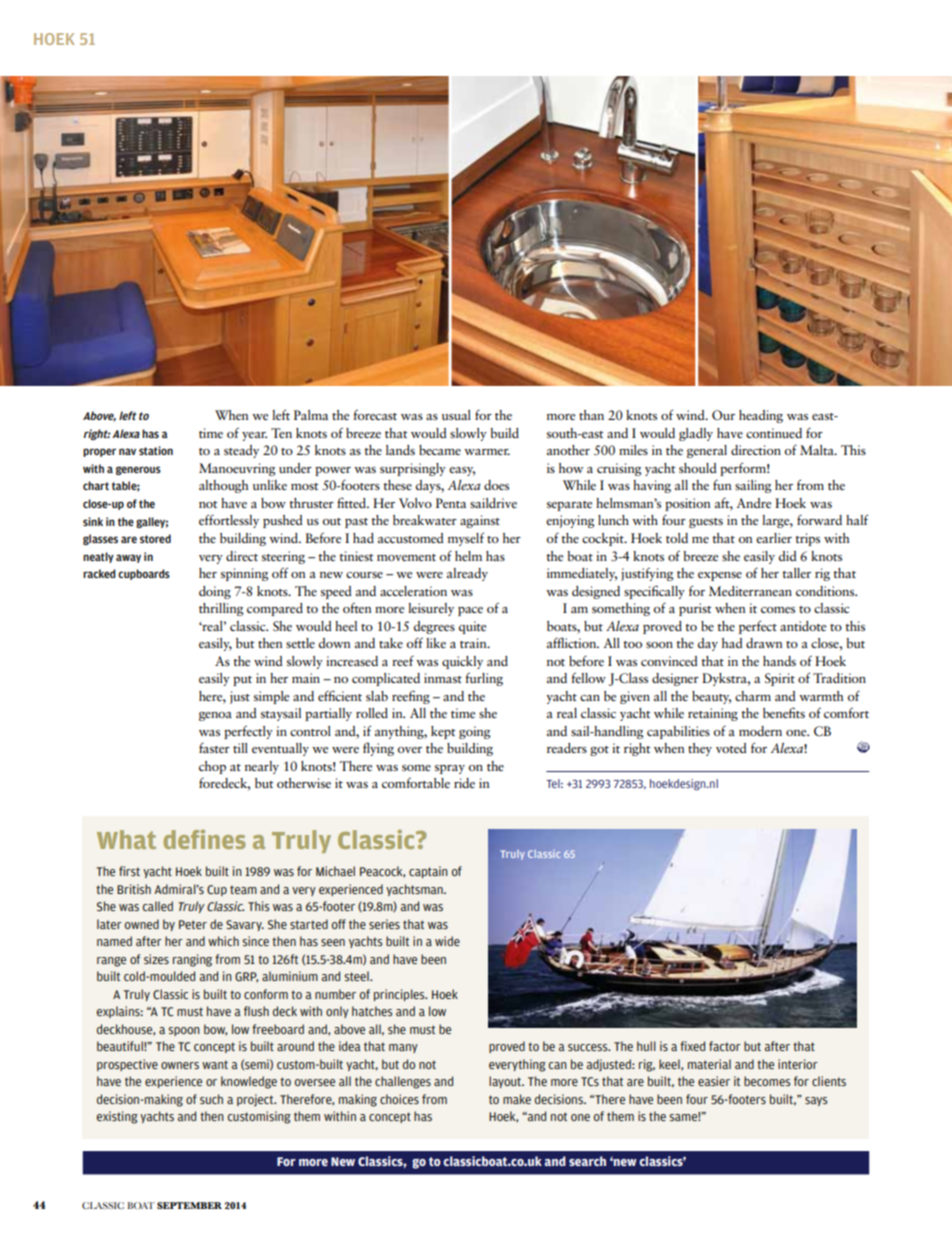 The width and height of the page is (952, 1242). I want to click on continued, so click(774, 433).
